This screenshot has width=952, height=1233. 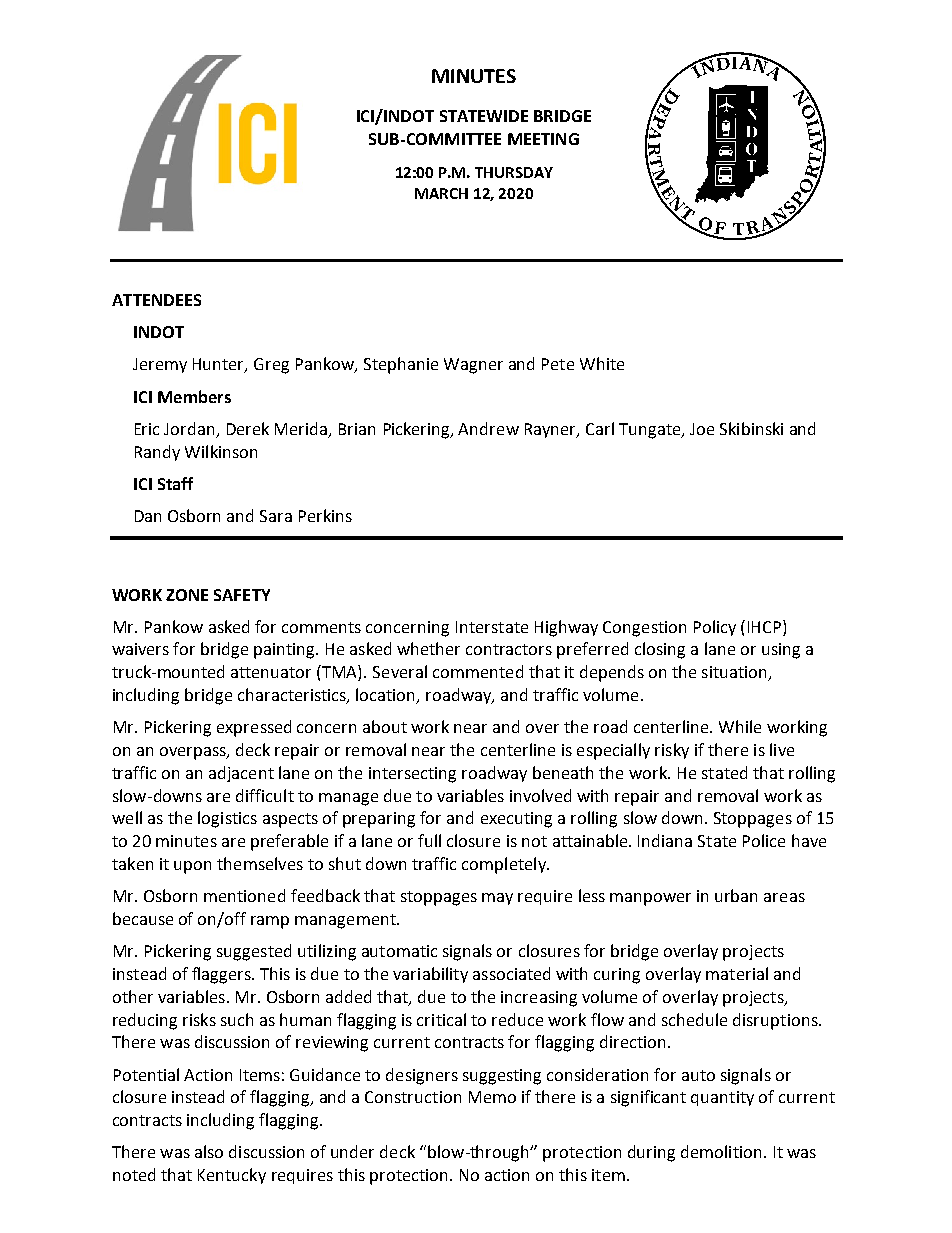 What do you see at coordinates (156, 300) in the screenshot?
I see `ATTENDEES` at bounding box center [156, 300].
